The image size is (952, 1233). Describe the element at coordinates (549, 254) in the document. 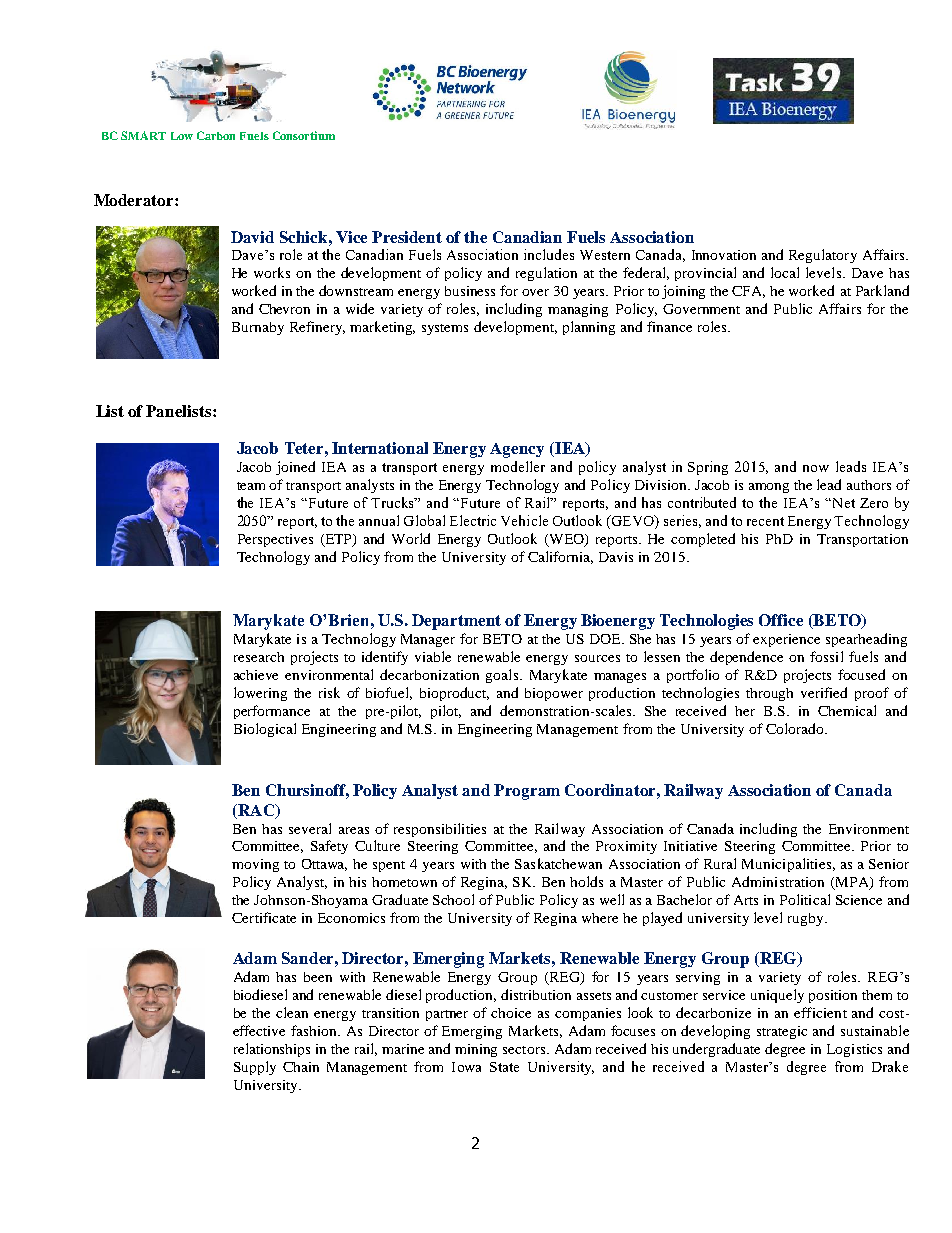

I see `includes` at that location.
